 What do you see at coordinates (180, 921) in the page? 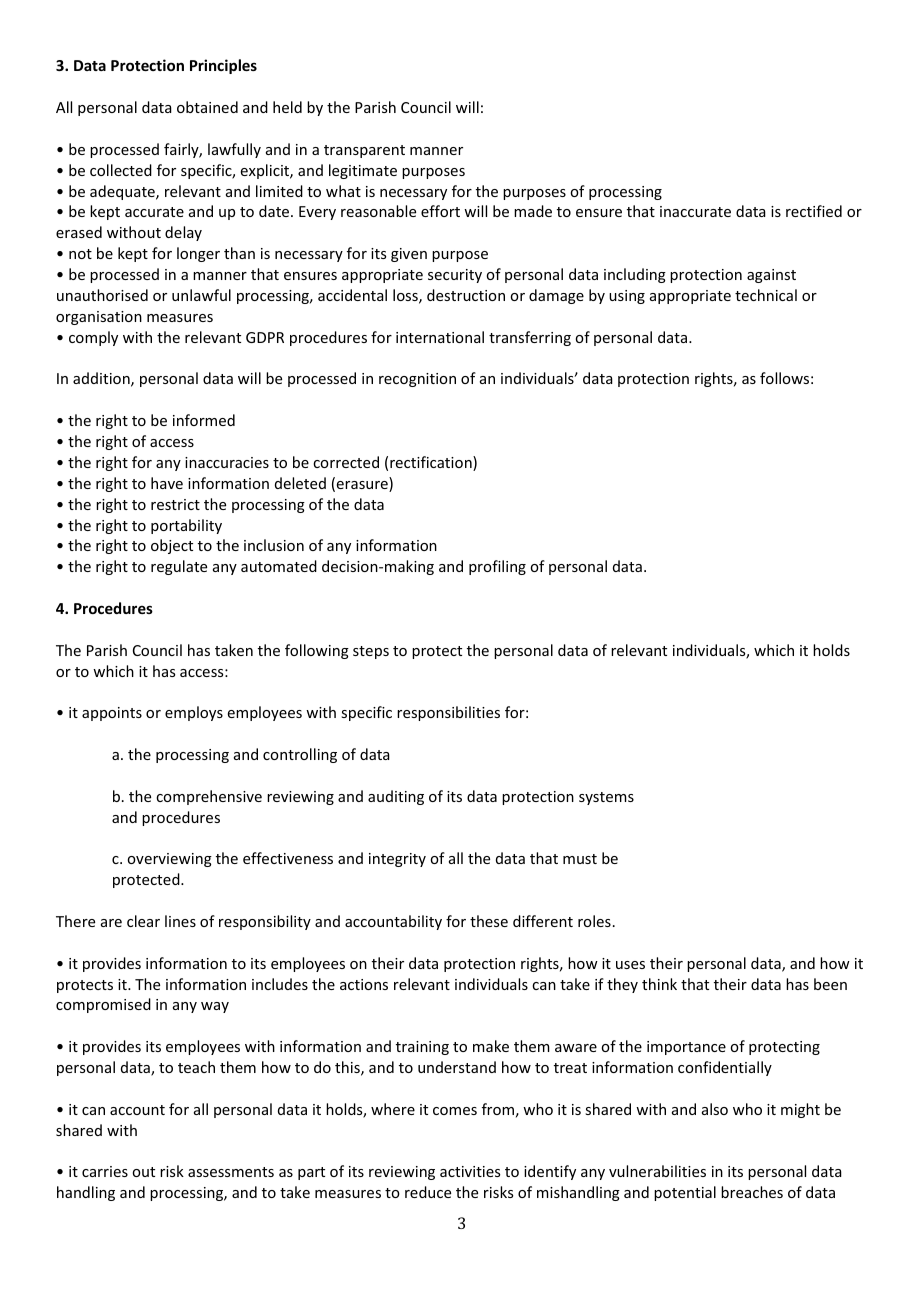
I see `lines` at bounding box center [180, 921].
